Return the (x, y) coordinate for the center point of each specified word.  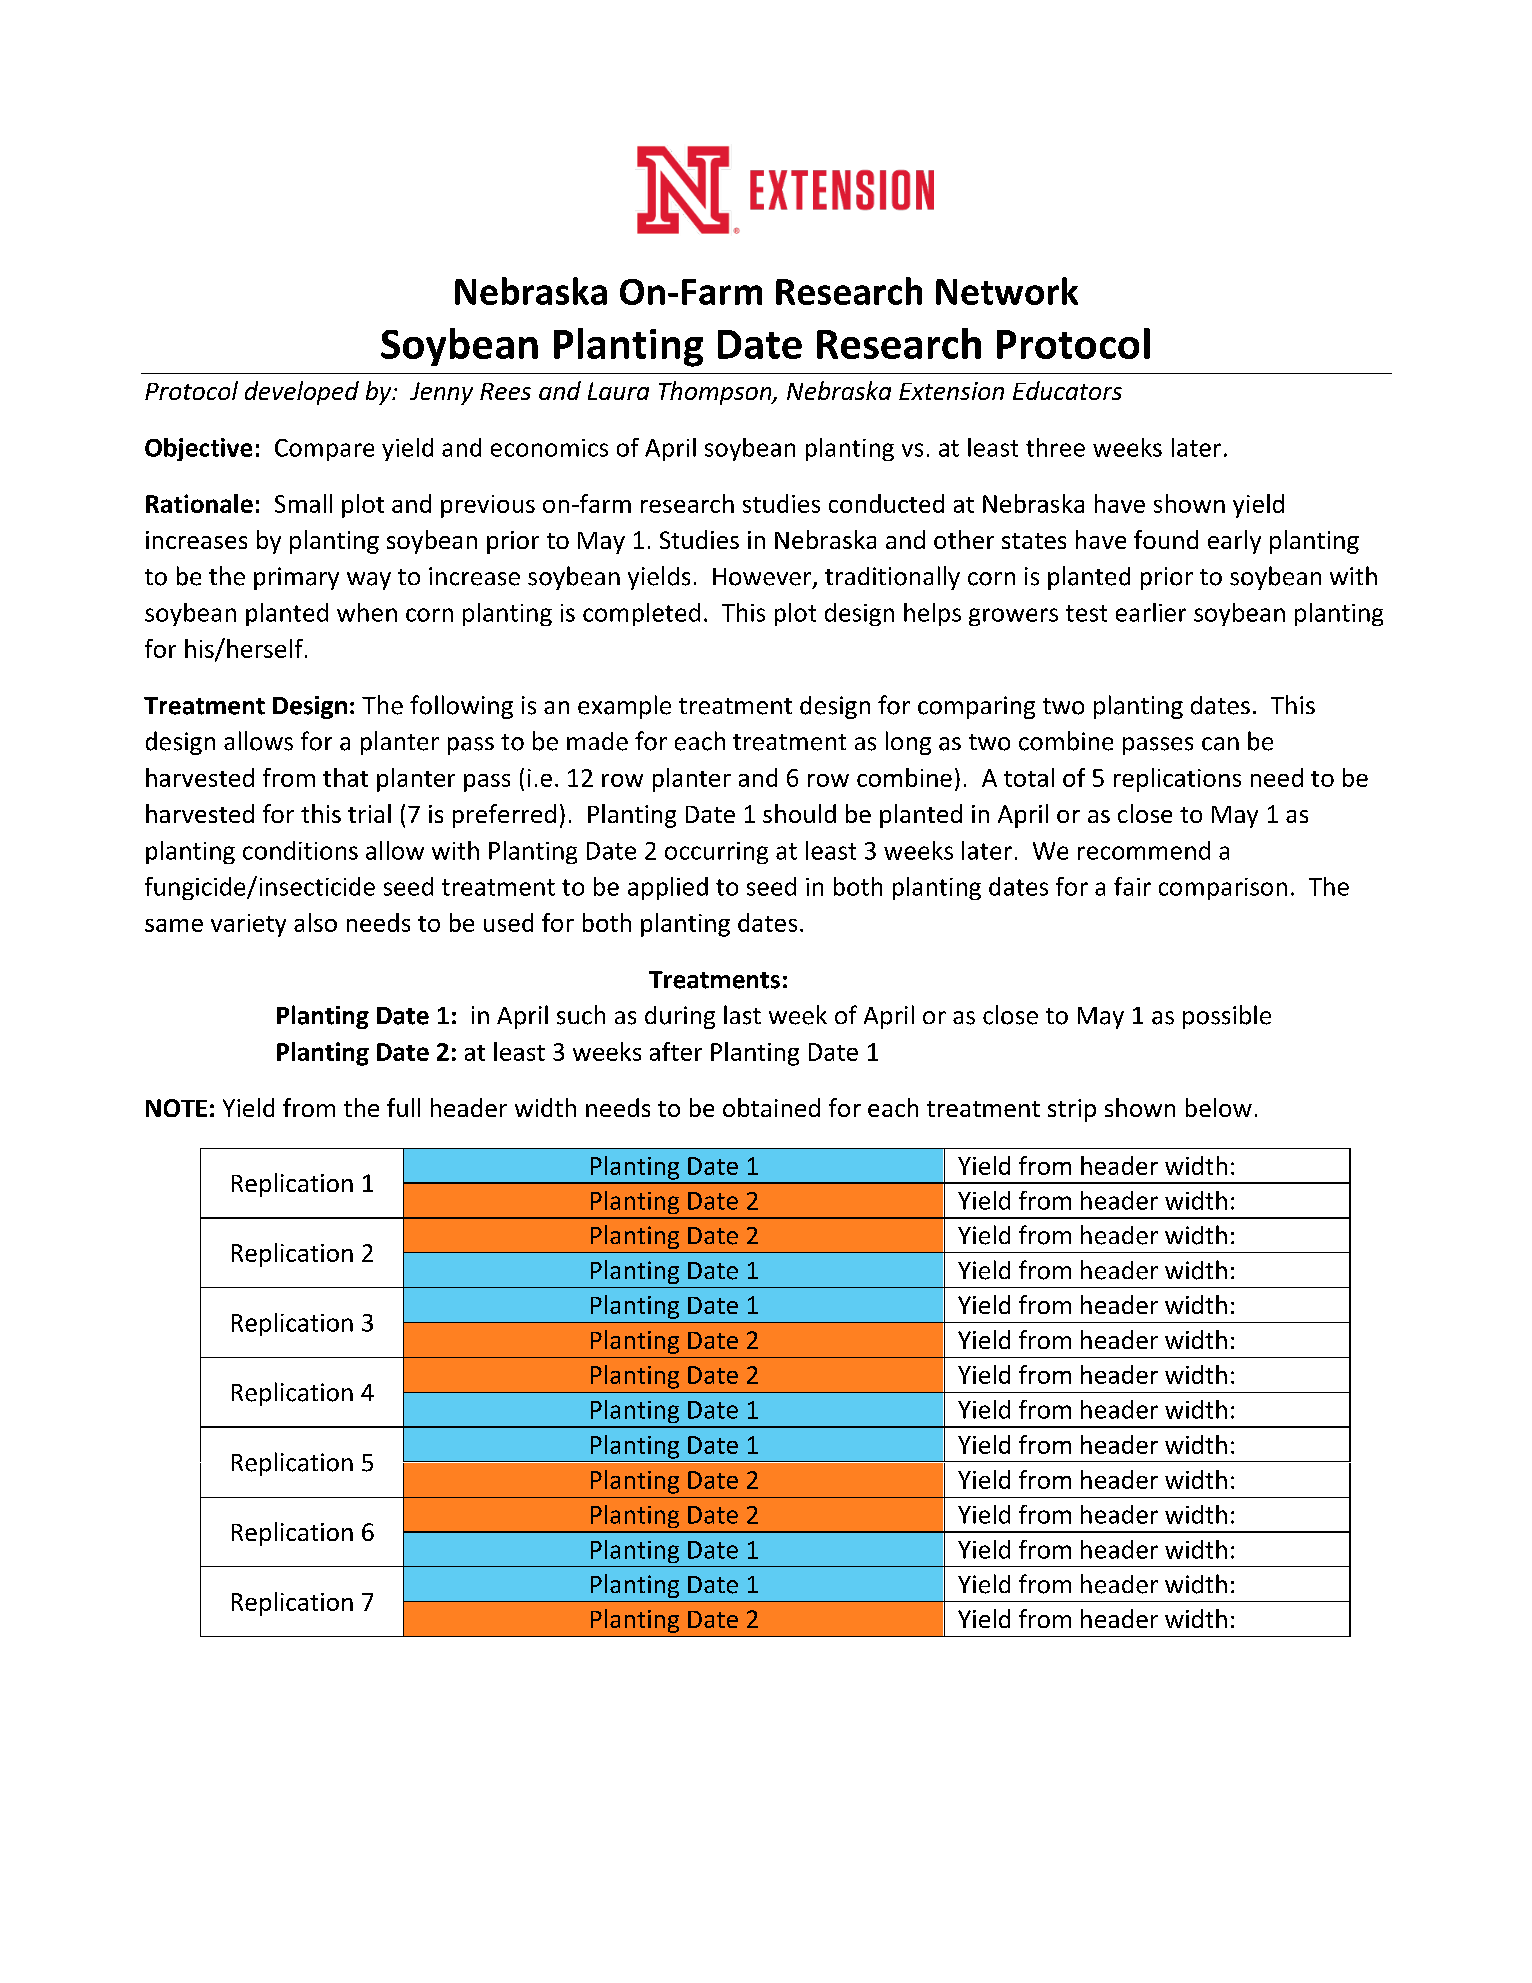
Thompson (716, 393)
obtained (771, 1107)
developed (302, 393)
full (403, 1107)
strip (1072, 1110)
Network (1007, 291)
